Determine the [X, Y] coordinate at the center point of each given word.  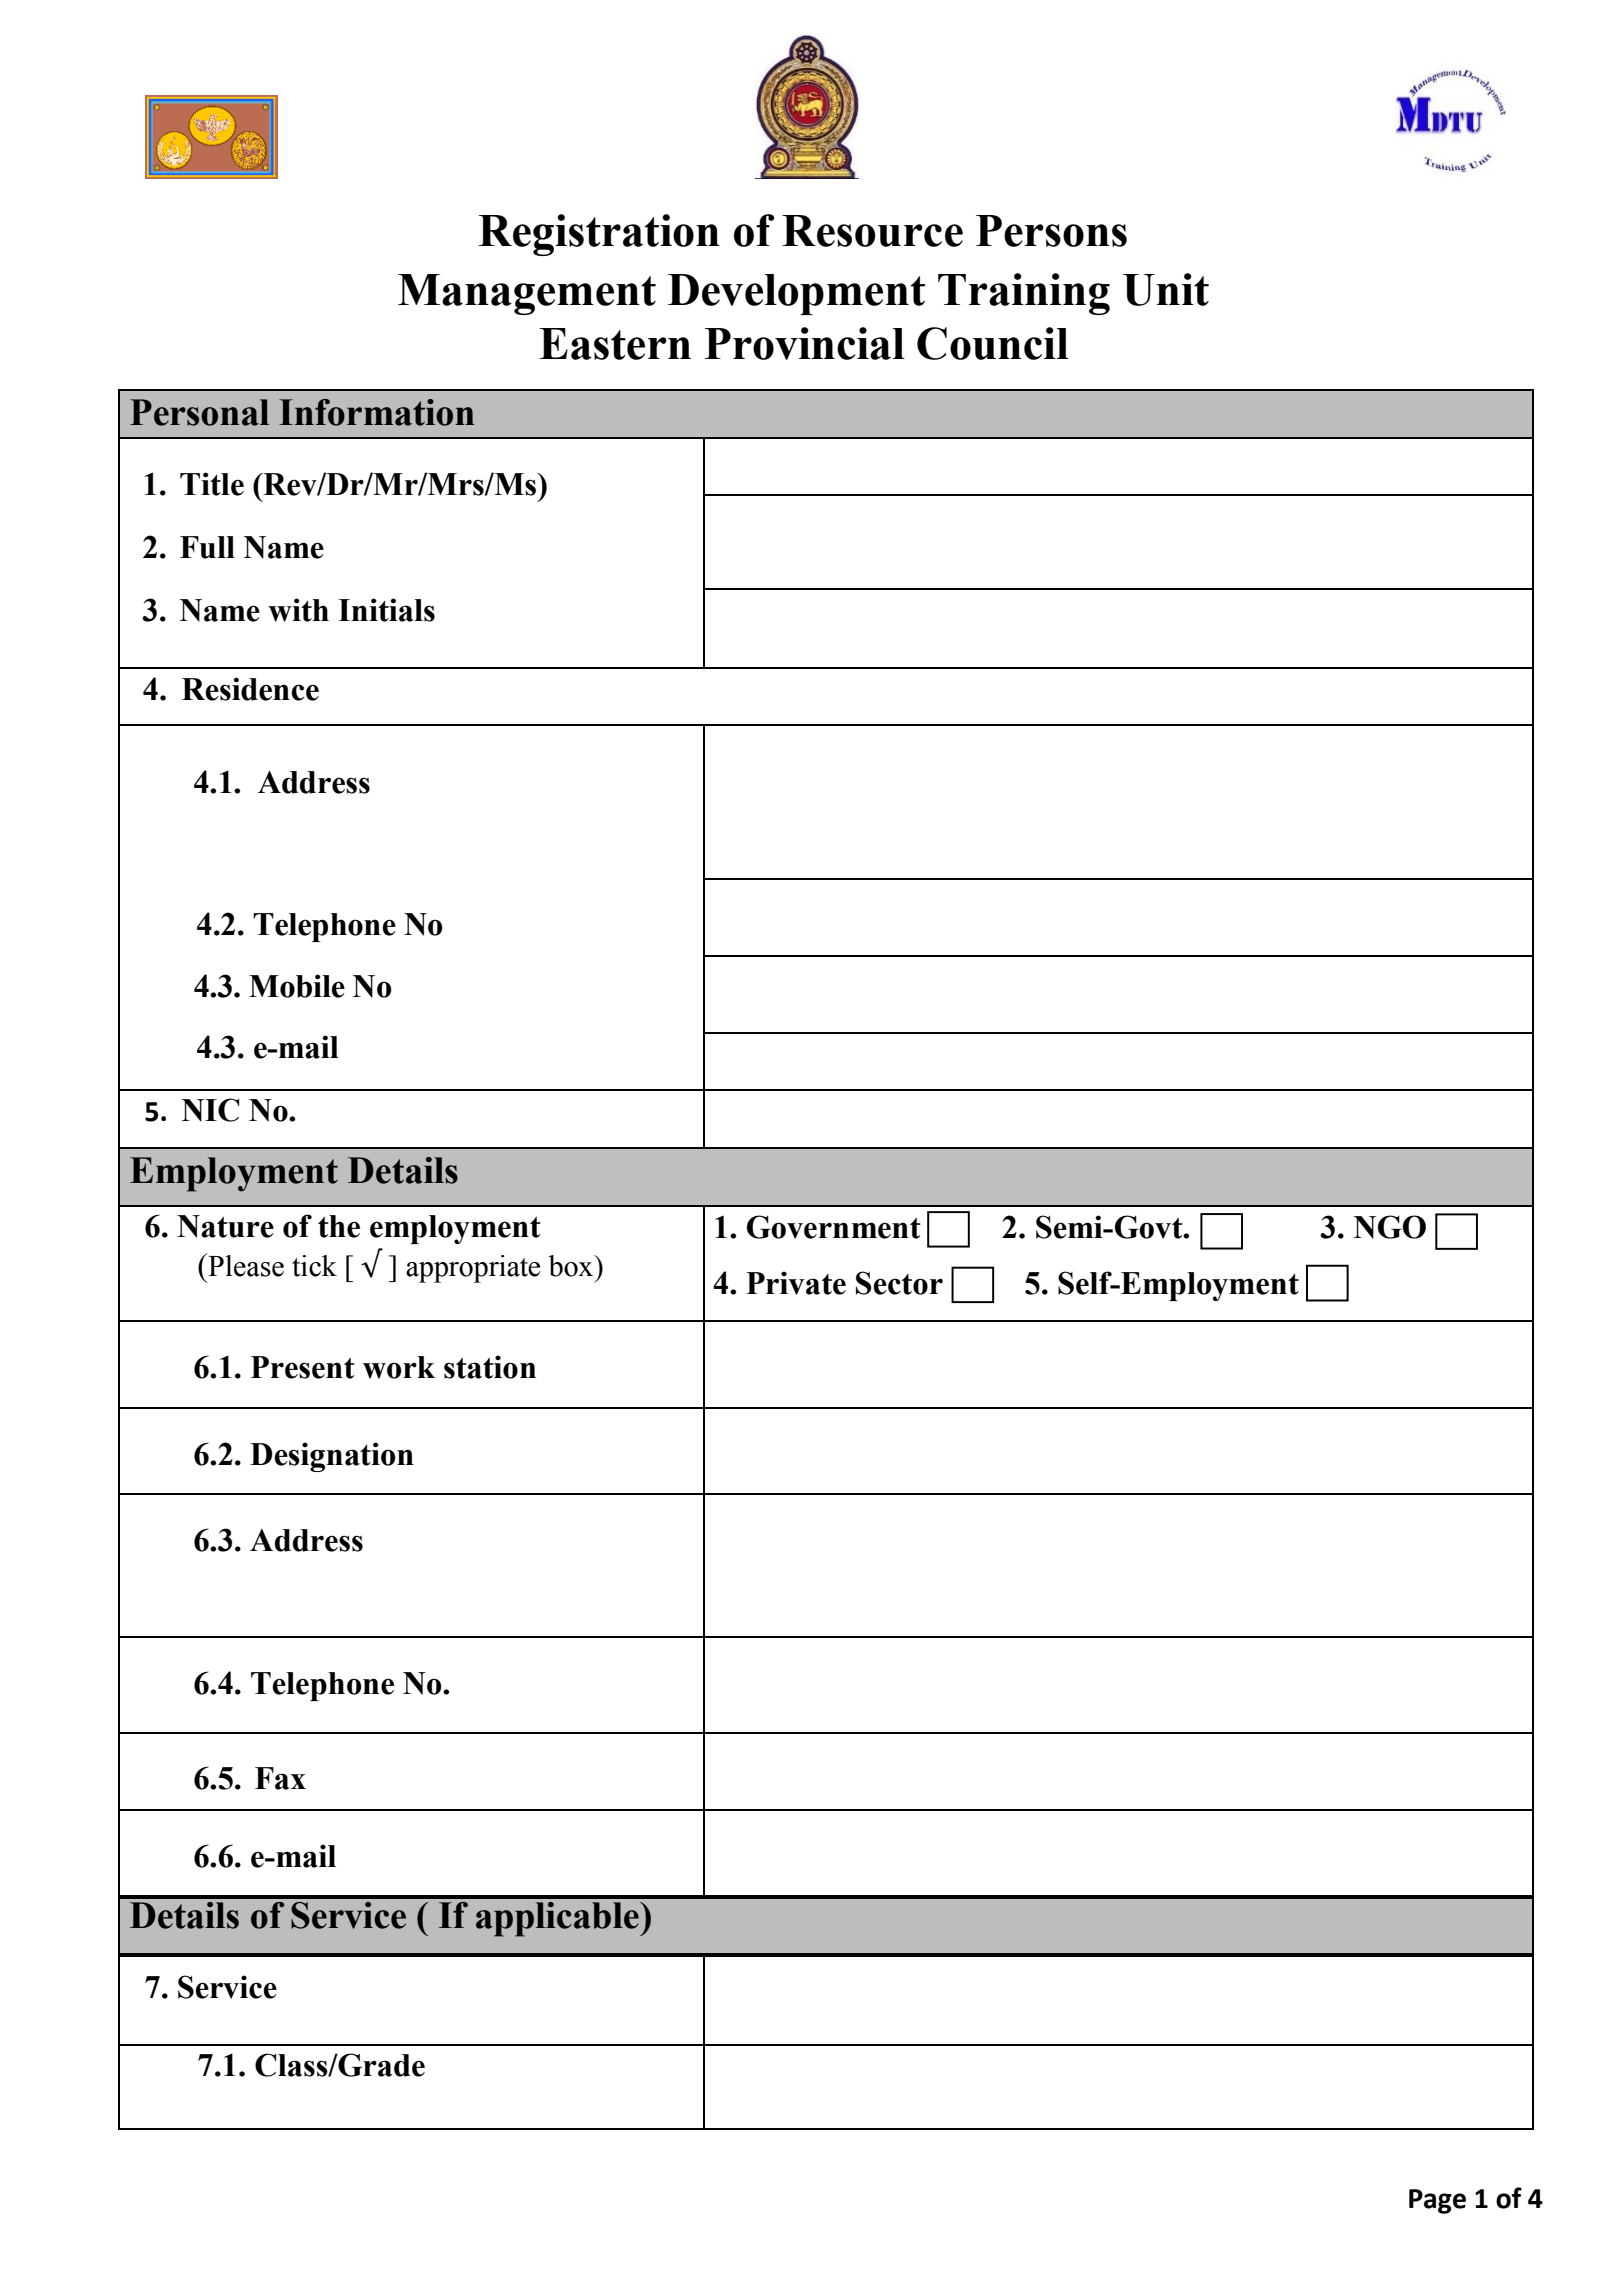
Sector [899, 1283]
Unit [1166, 289]
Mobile [297, 986]
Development [796, 294]
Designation [332, 1457]
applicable [558, 1919]
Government [834, 1227]
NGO [1390, 1227]
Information [377, 412]
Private [796, 1283]
